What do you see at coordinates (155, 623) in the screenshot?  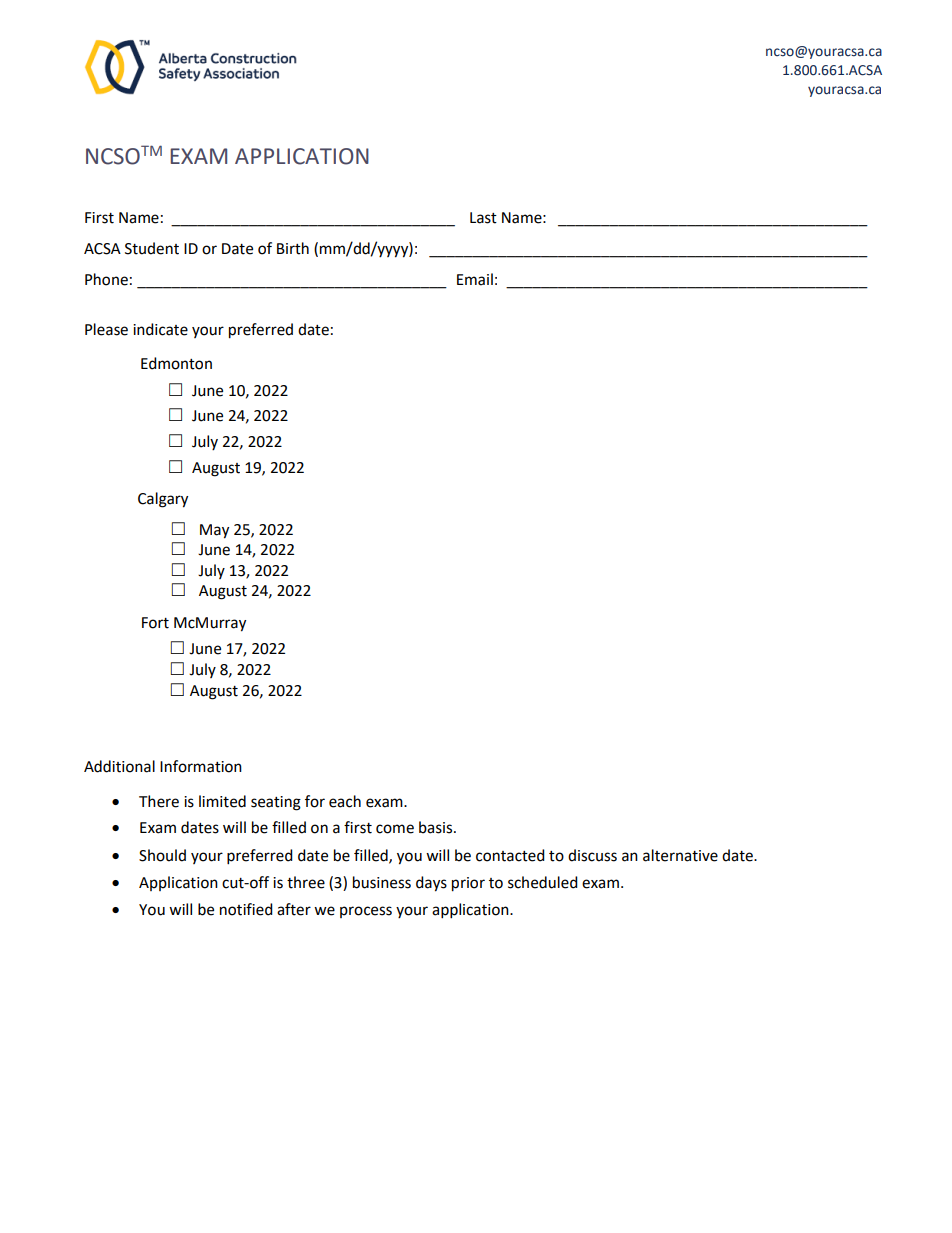 I see `Fort` at bounding box center [155, 623].
